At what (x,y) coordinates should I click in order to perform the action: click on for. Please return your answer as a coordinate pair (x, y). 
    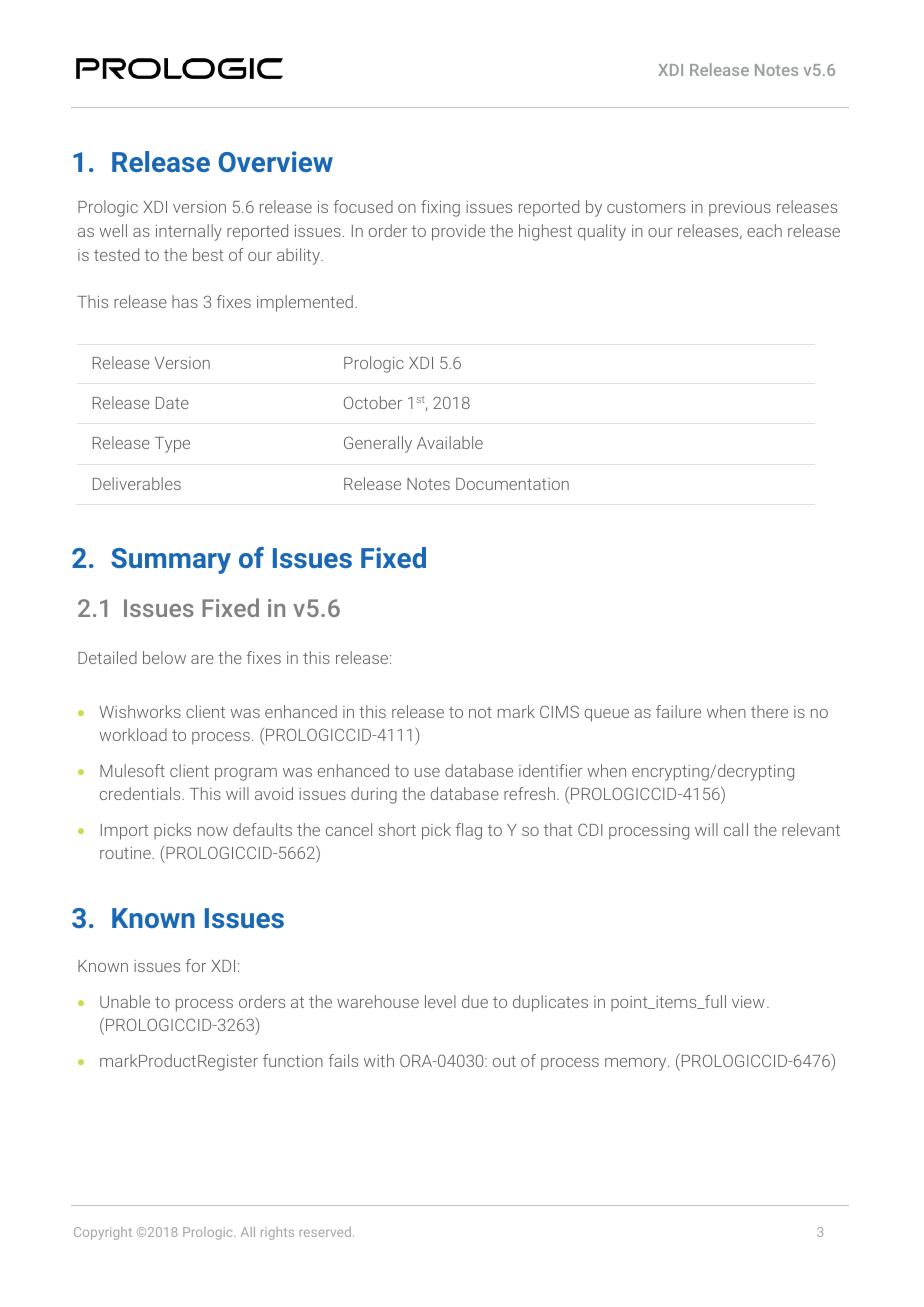
    Looking at the image, I should click on (196, 965).
